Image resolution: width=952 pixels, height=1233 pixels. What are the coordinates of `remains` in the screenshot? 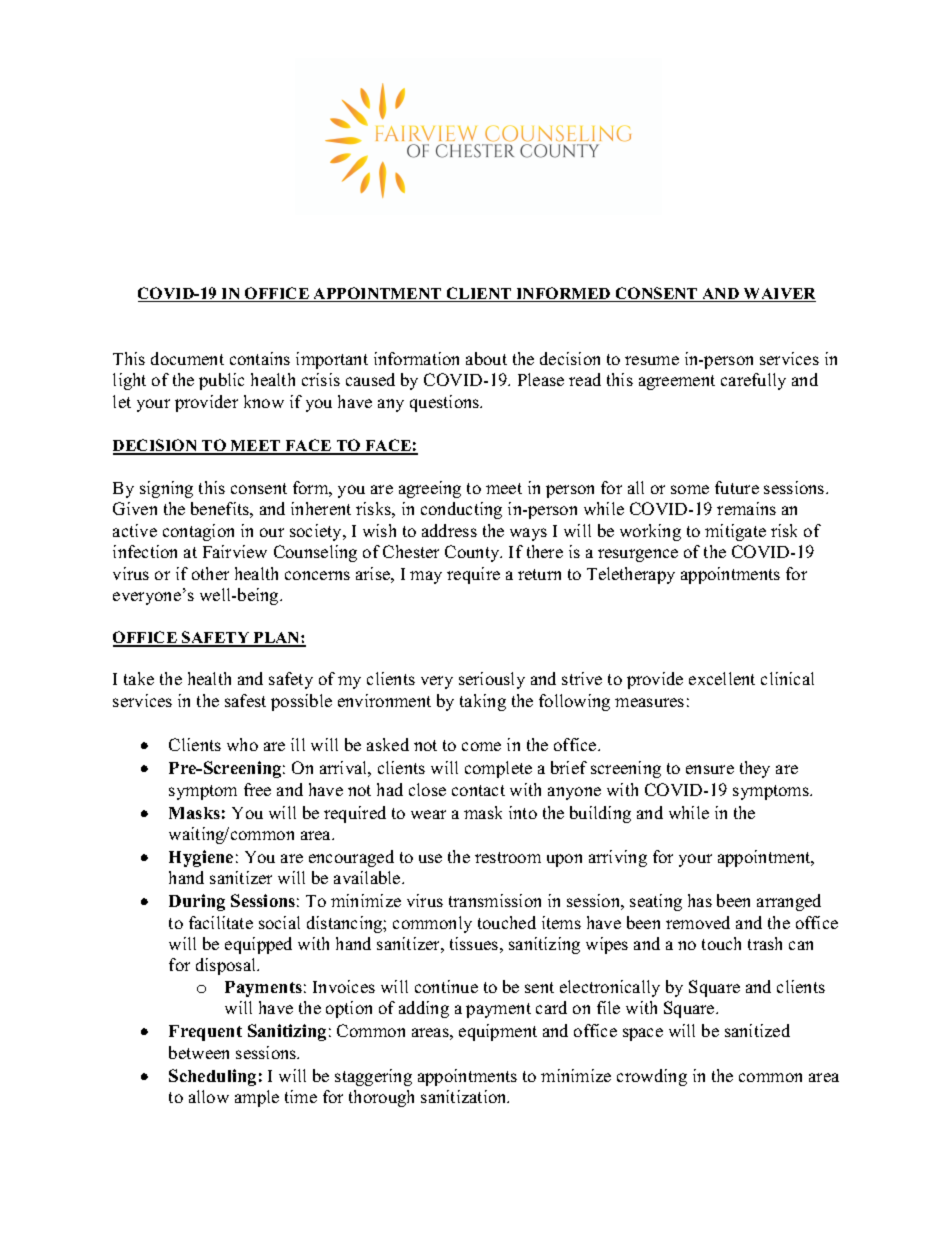 It's located at (746, 508).
